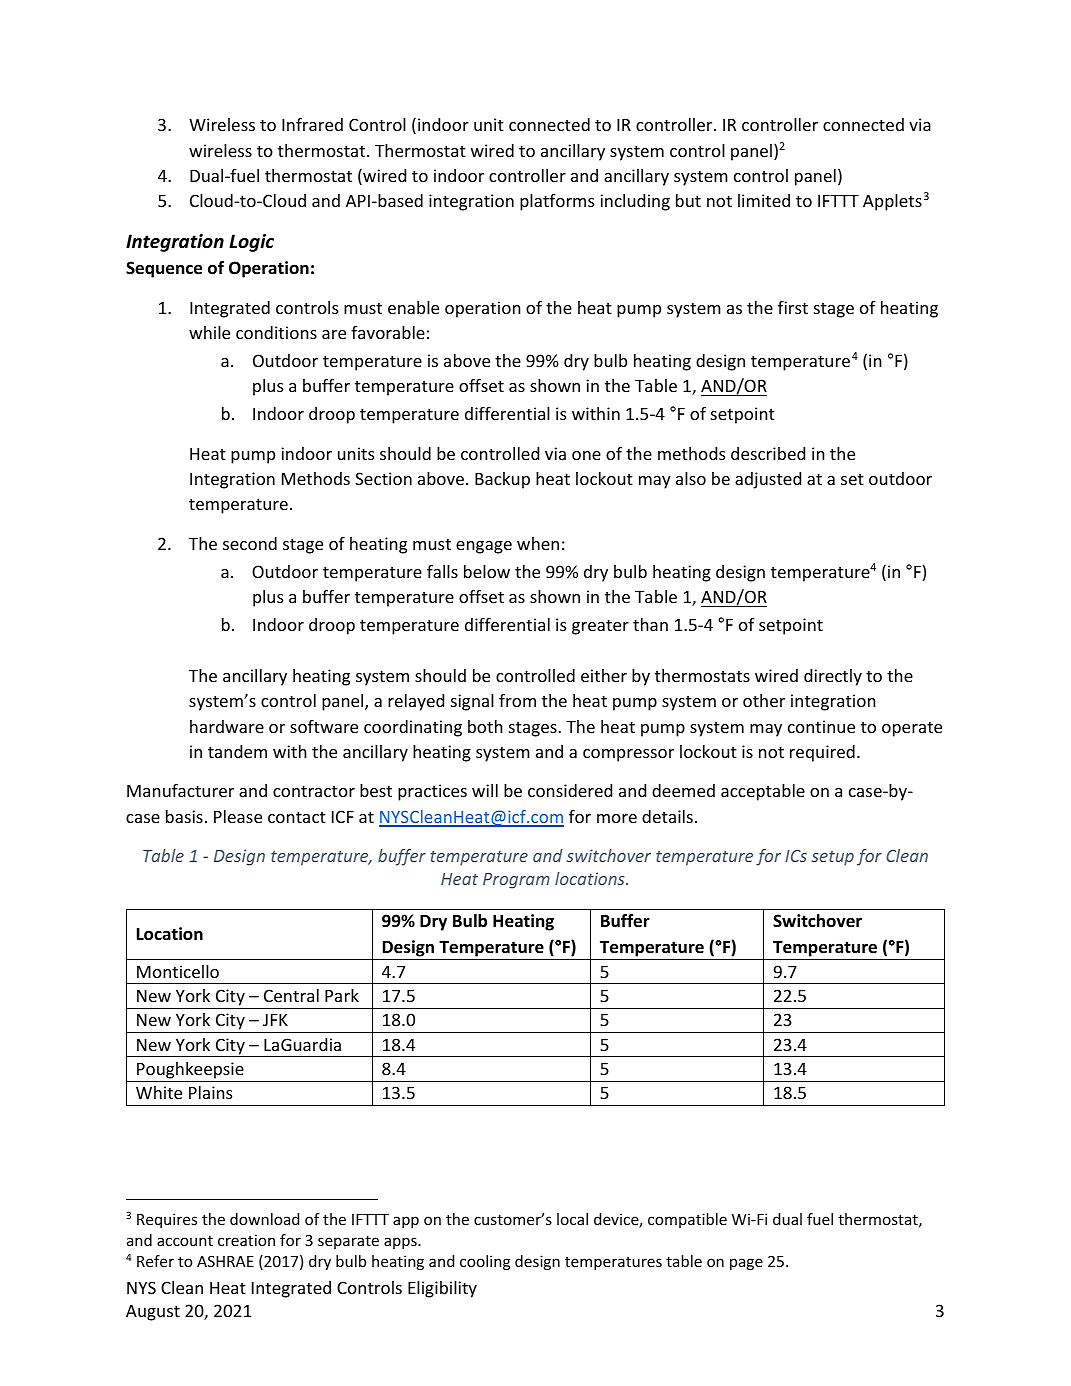 This screenshot has height=1386, width=1071. I want to click on limited, so click(764, 200).
